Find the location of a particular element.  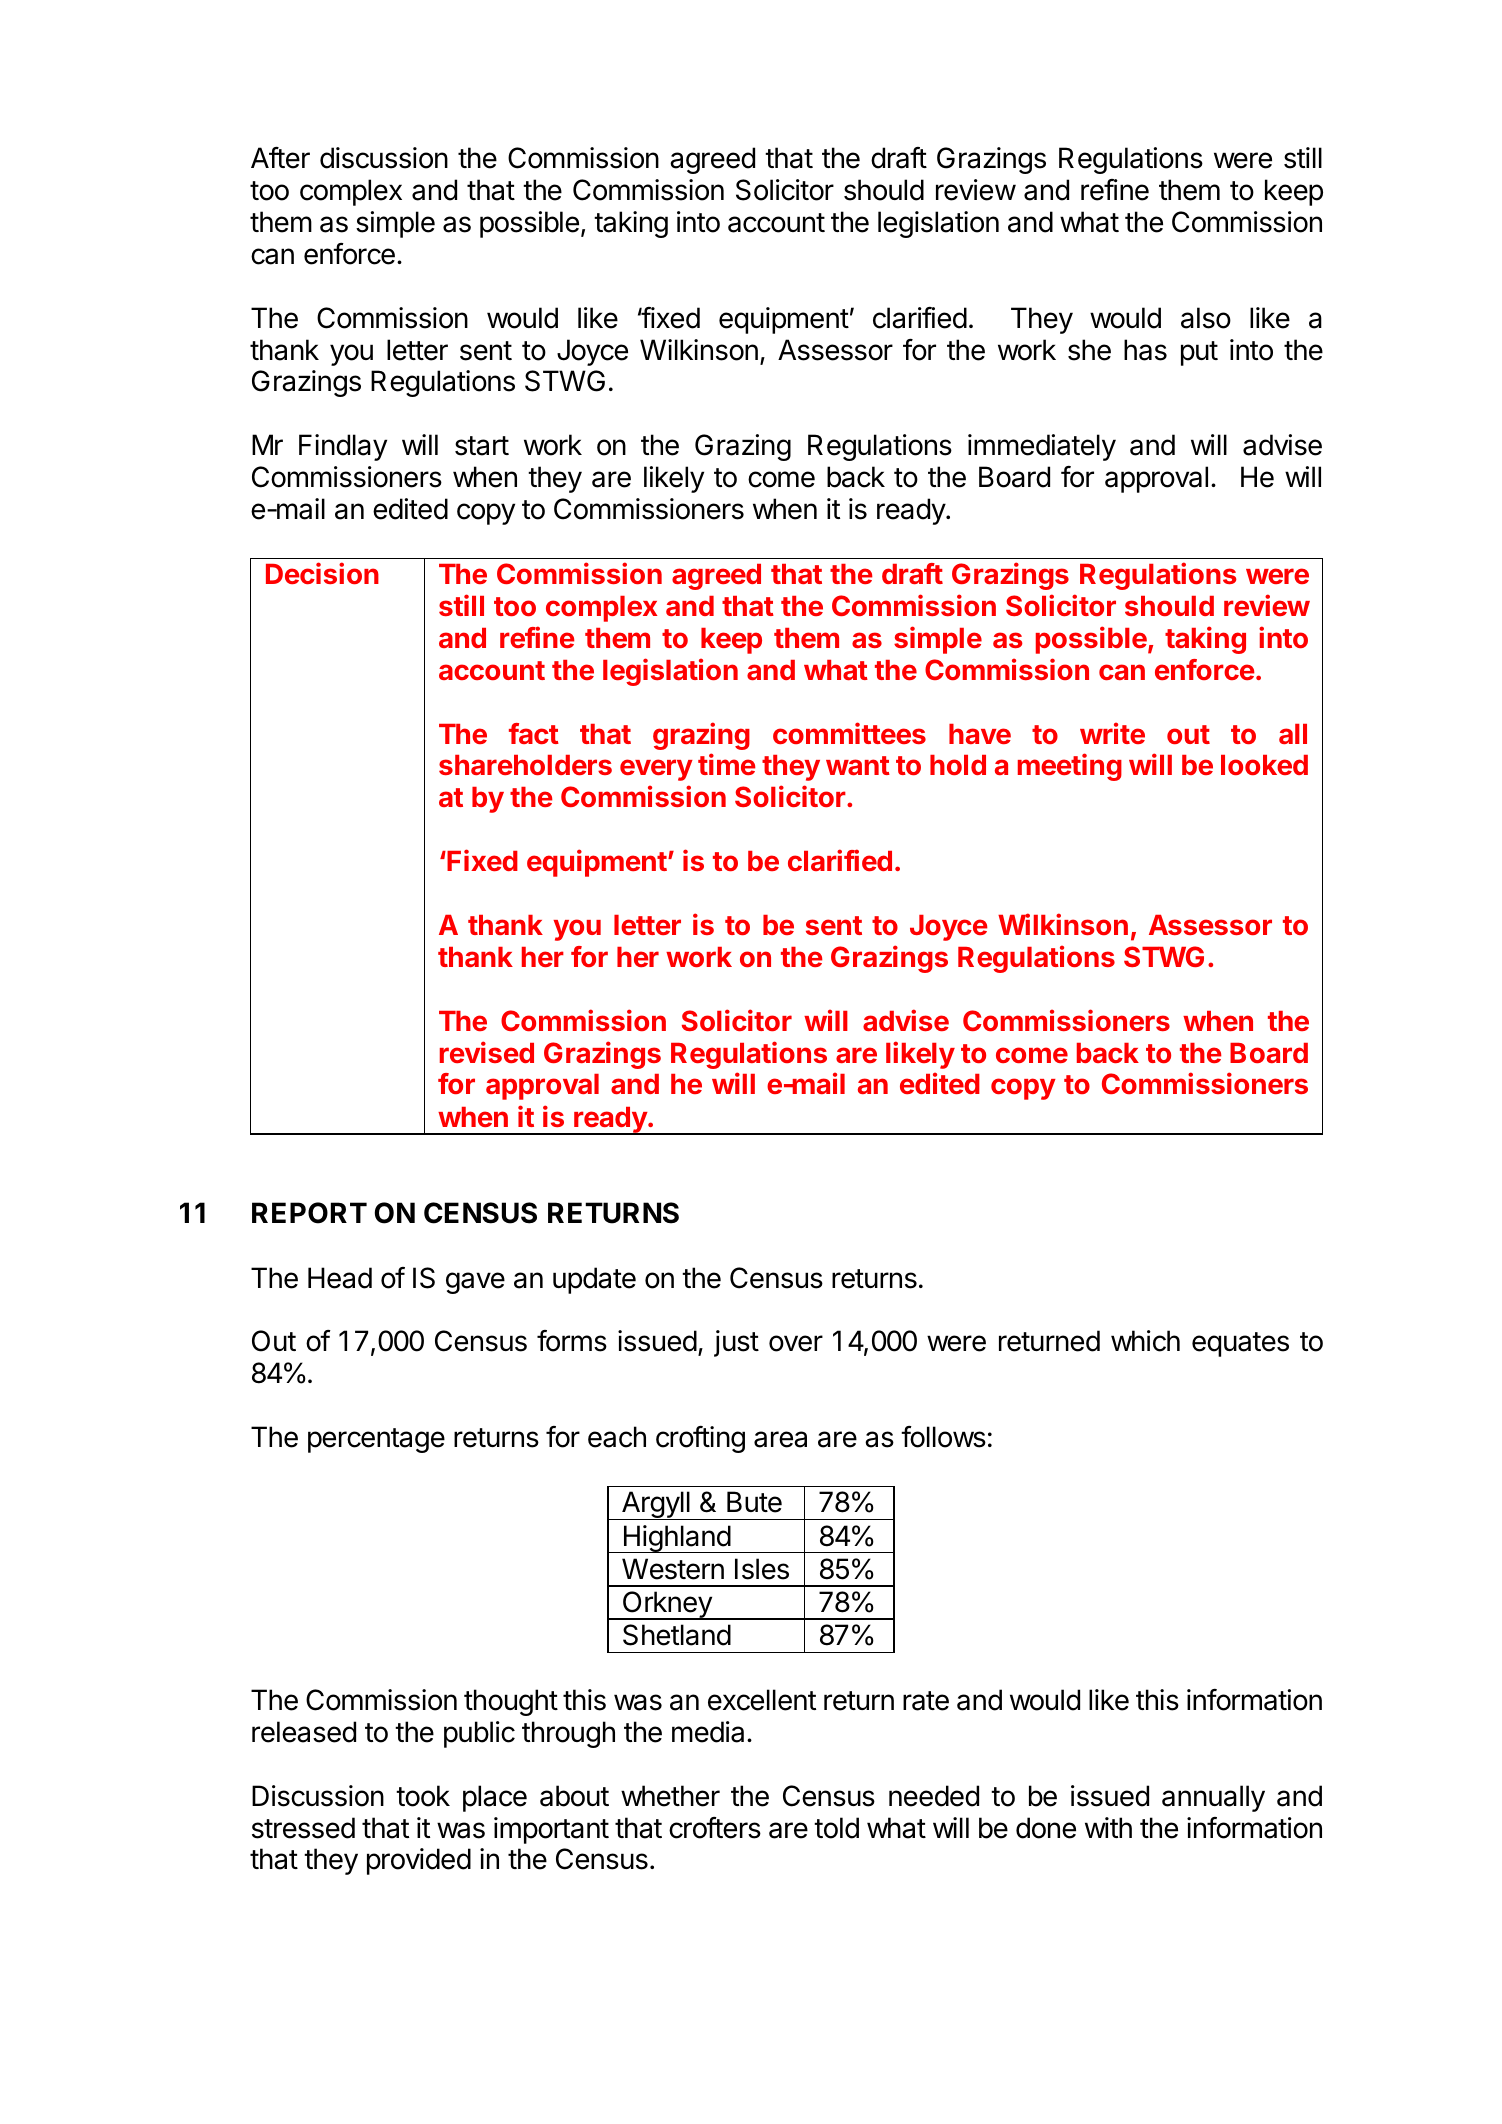

After is located at coordinates (280, 158).
